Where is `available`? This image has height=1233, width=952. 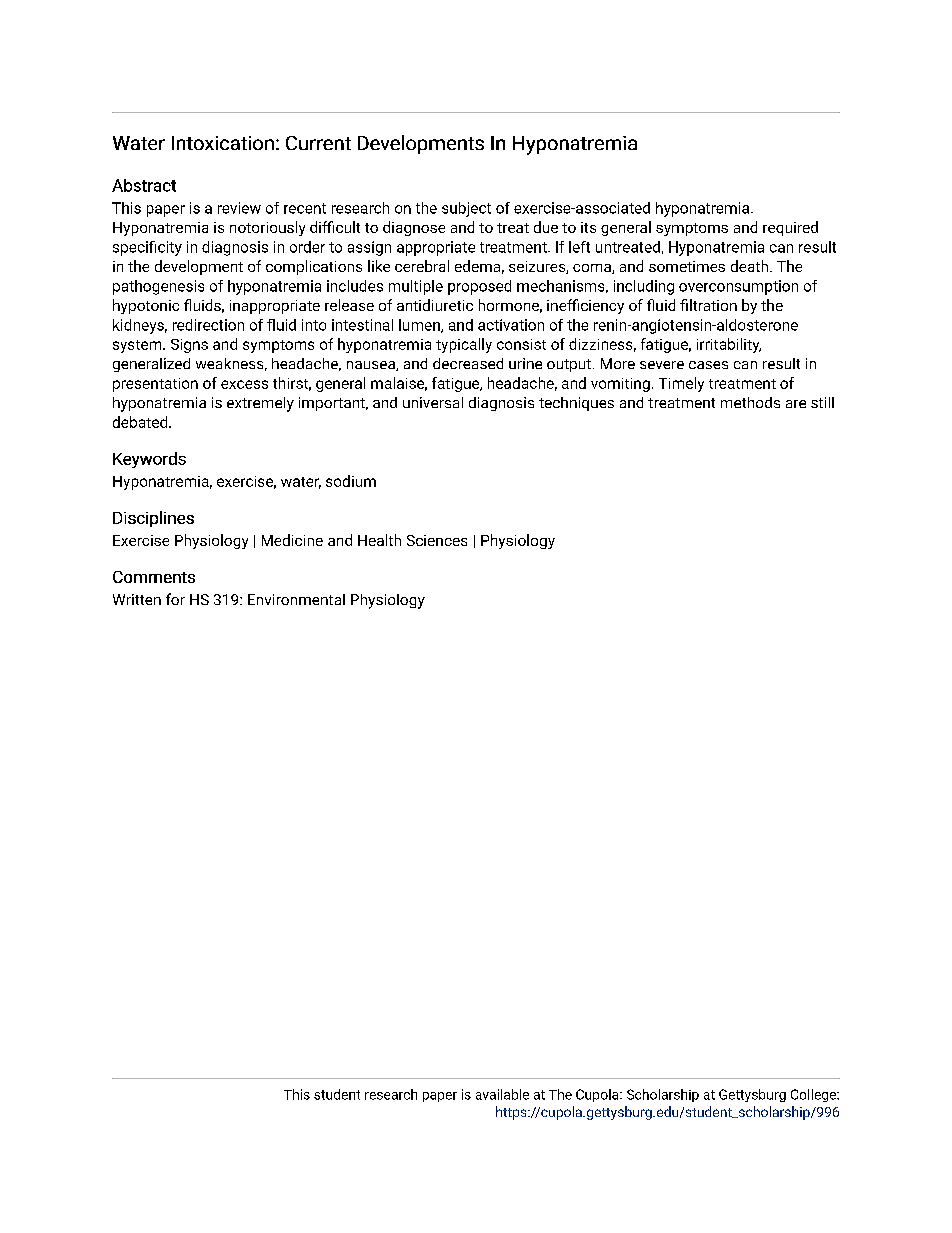 available is located at coordinates (502, 1094).
